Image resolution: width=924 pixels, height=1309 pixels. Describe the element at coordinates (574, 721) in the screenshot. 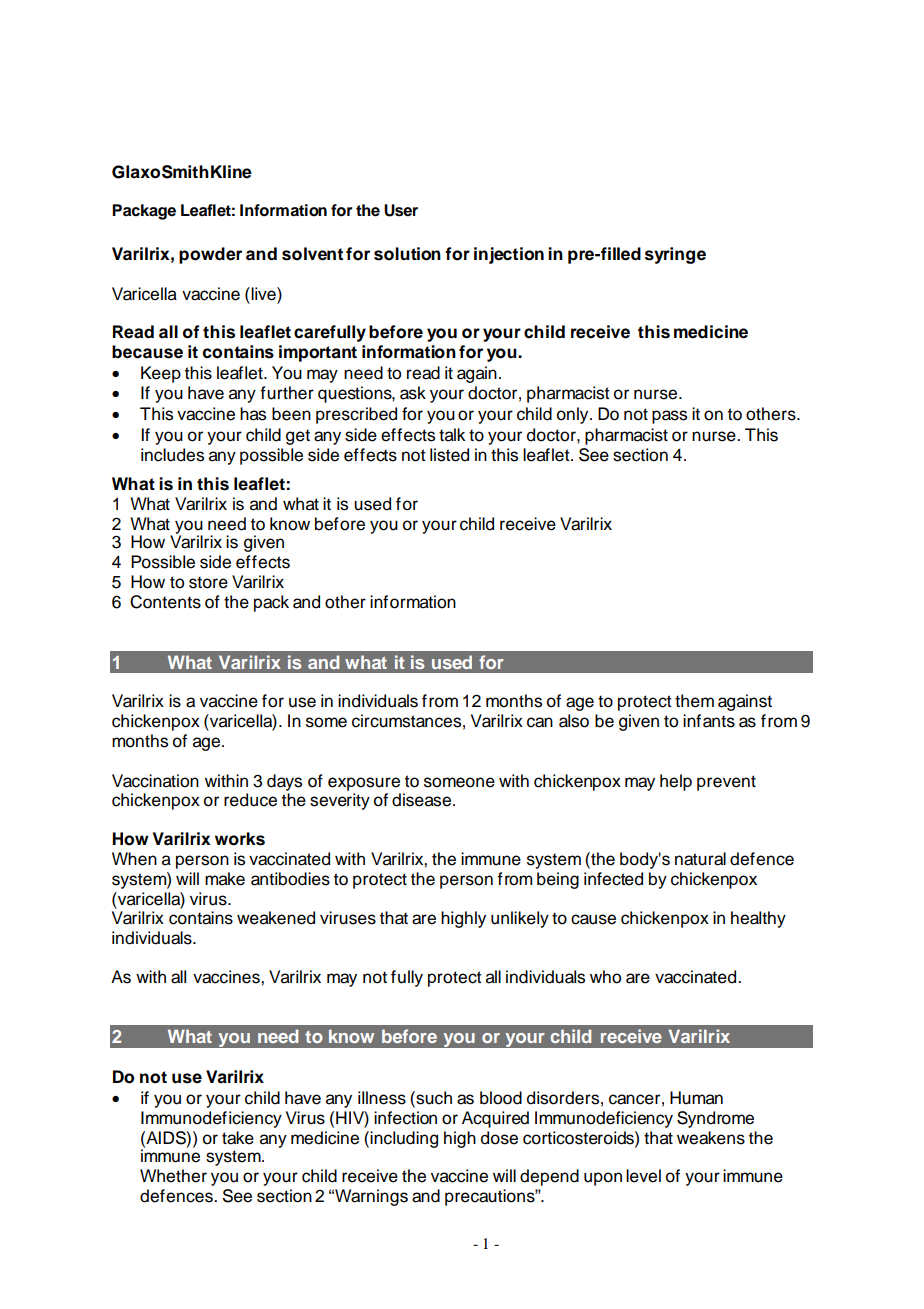

I see `also` at that location.
